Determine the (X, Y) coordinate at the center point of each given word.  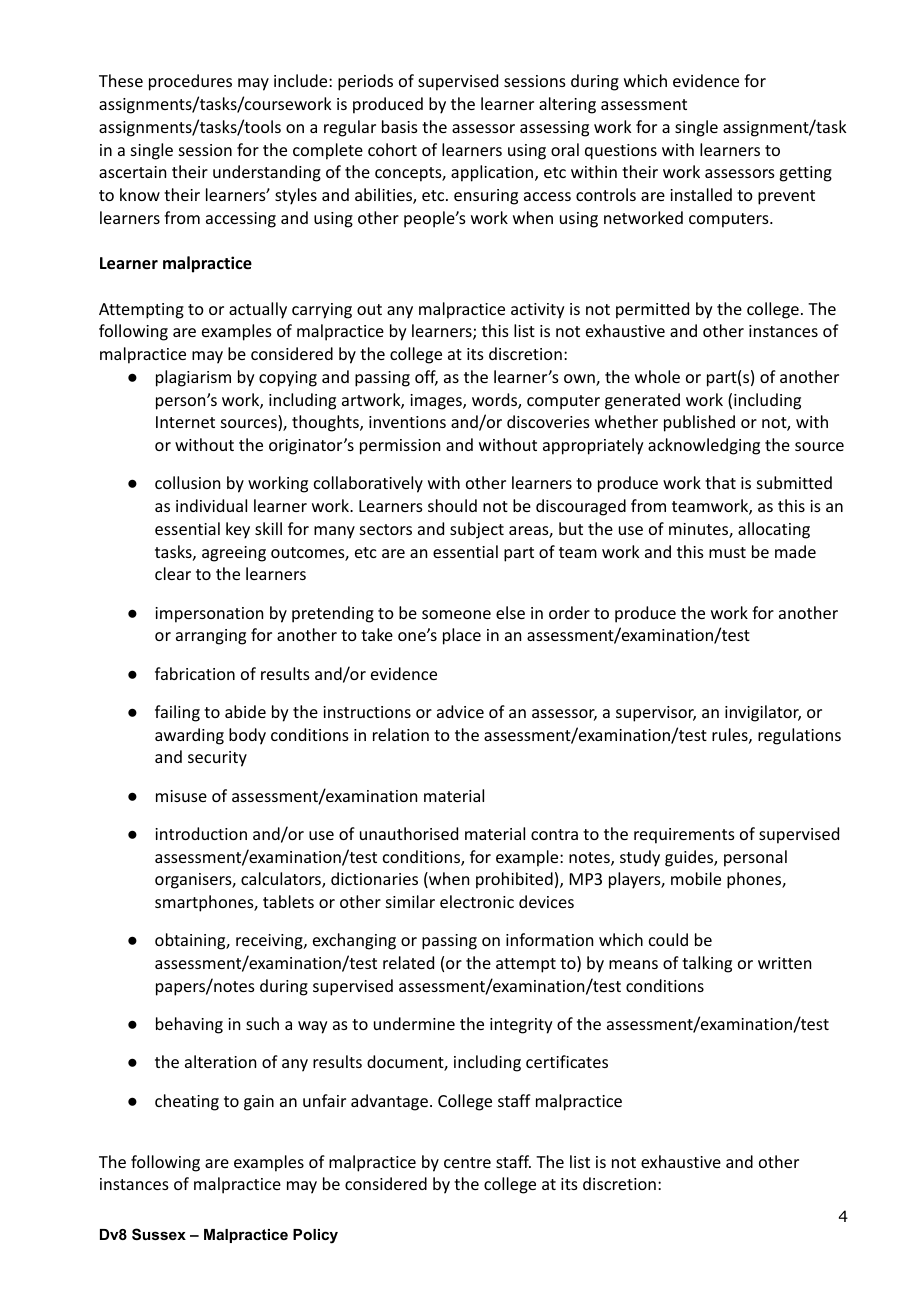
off (426, 378)
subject (477, 530)
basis (400, 126)
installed (701, 194)
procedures (190, 82)
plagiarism (193, 378)
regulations (799, 736)
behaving (189, 1025)
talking (707, 964)
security (217, 759)
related (408, 962)
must (727, 552)
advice (460, 711)
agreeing (234, 554)
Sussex (159, 1234)
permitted (652, 310)
